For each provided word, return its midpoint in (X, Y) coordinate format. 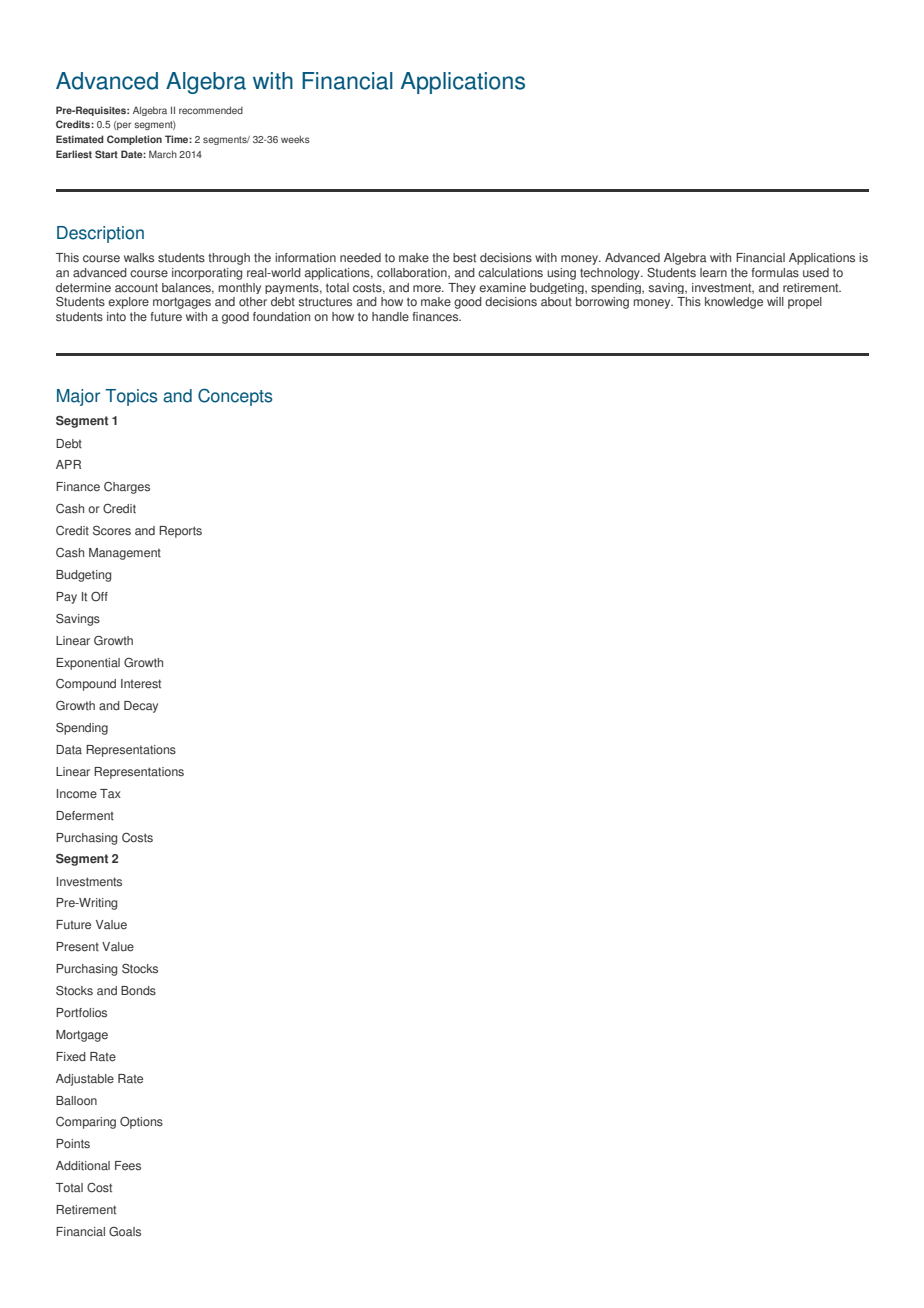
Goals (125, 1232)
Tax (110, 794)
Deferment (85, 816)
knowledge (734, 303)
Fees (128, 1166)
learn (713, 273)
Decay (141, 707)
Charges (127, 488)
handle (390, 317)
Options (141, 1123)
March (163, 154)
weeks (295, 139)
